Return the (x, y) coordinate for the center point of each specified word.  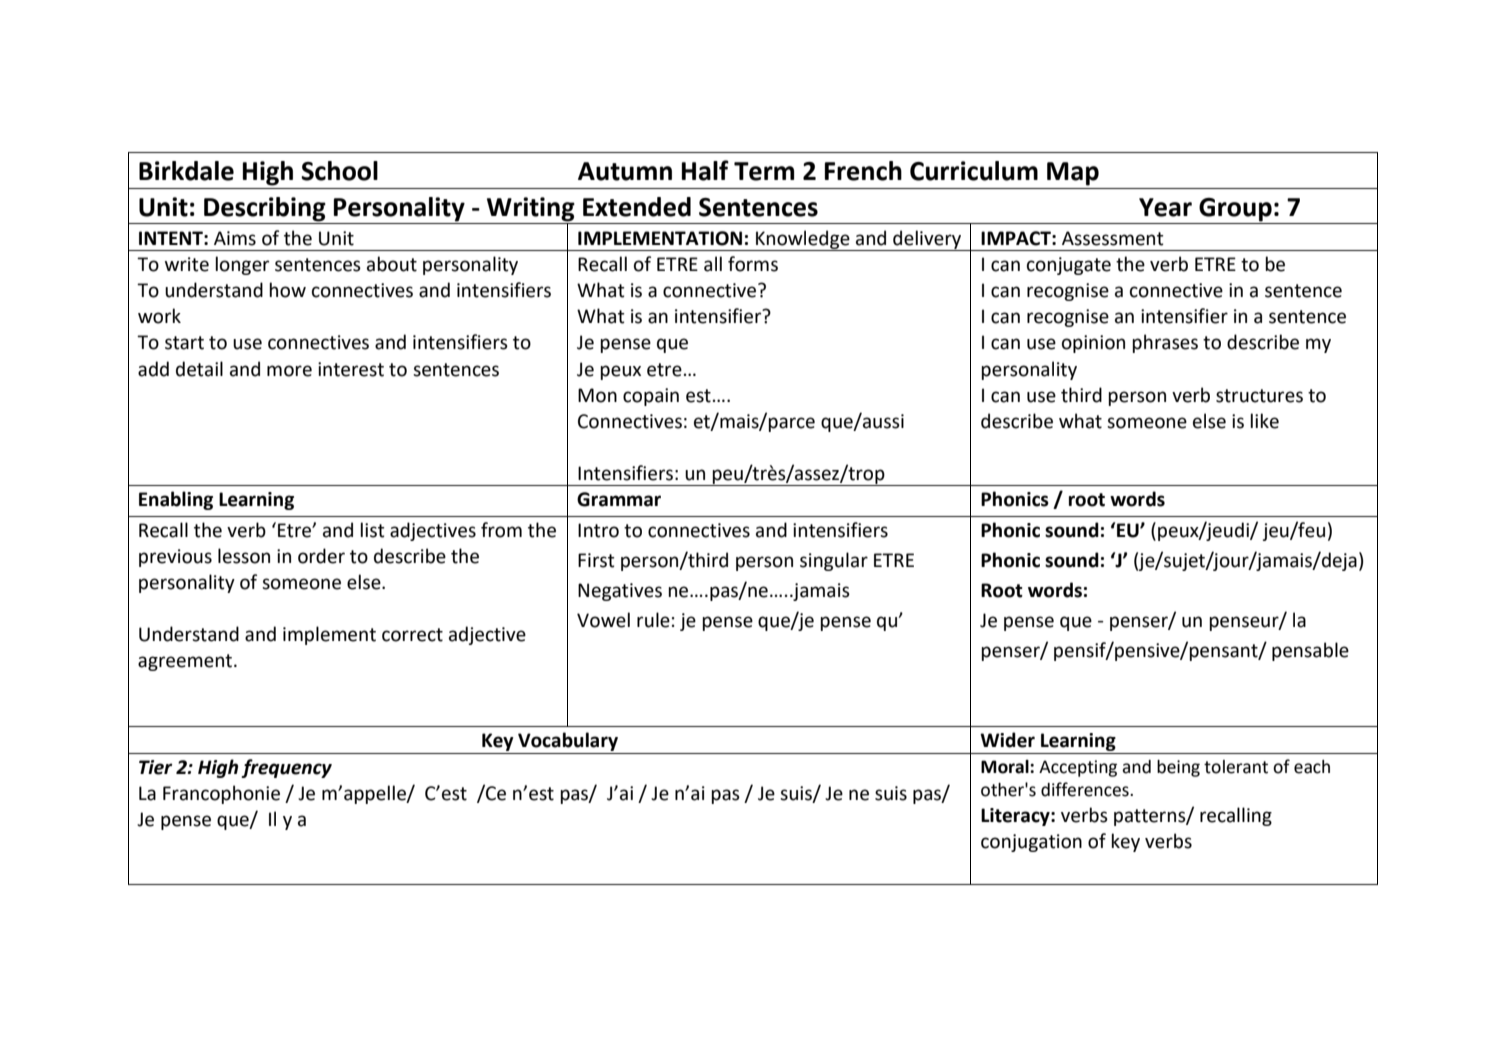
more (289, 371)
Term (764, 171)
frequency (286, 768)
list (372, 530)
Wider (1007, 740)
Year (1165, 207)
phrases (1165, 343)
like (1264, 421)
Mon (597, 395)
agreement (186, 662)
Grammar (619, 499)
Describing (265, 209)
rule (653, 620)
